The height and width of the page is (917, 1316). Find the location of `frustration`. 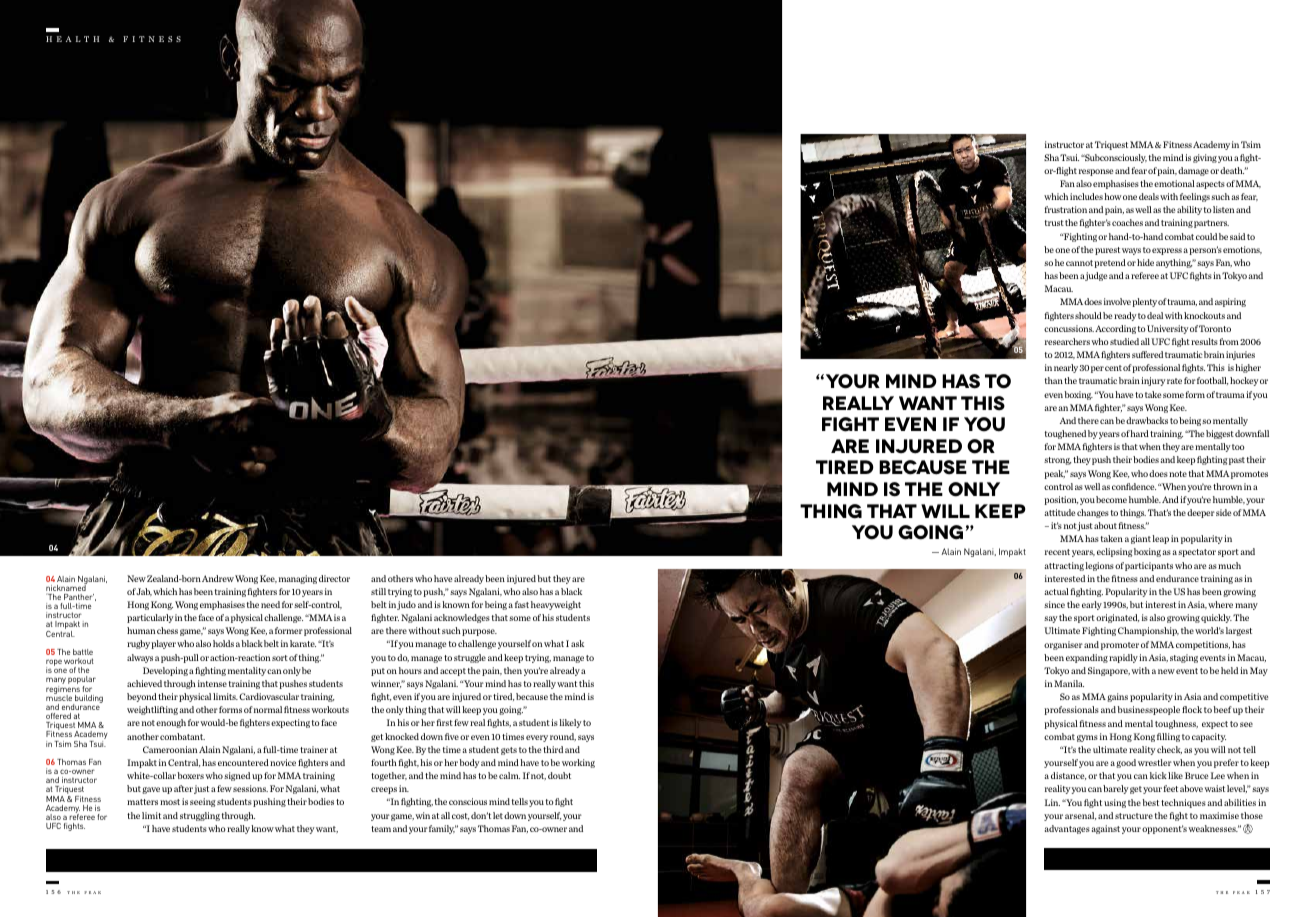

frustration is located at coordinates (1066, 209).
